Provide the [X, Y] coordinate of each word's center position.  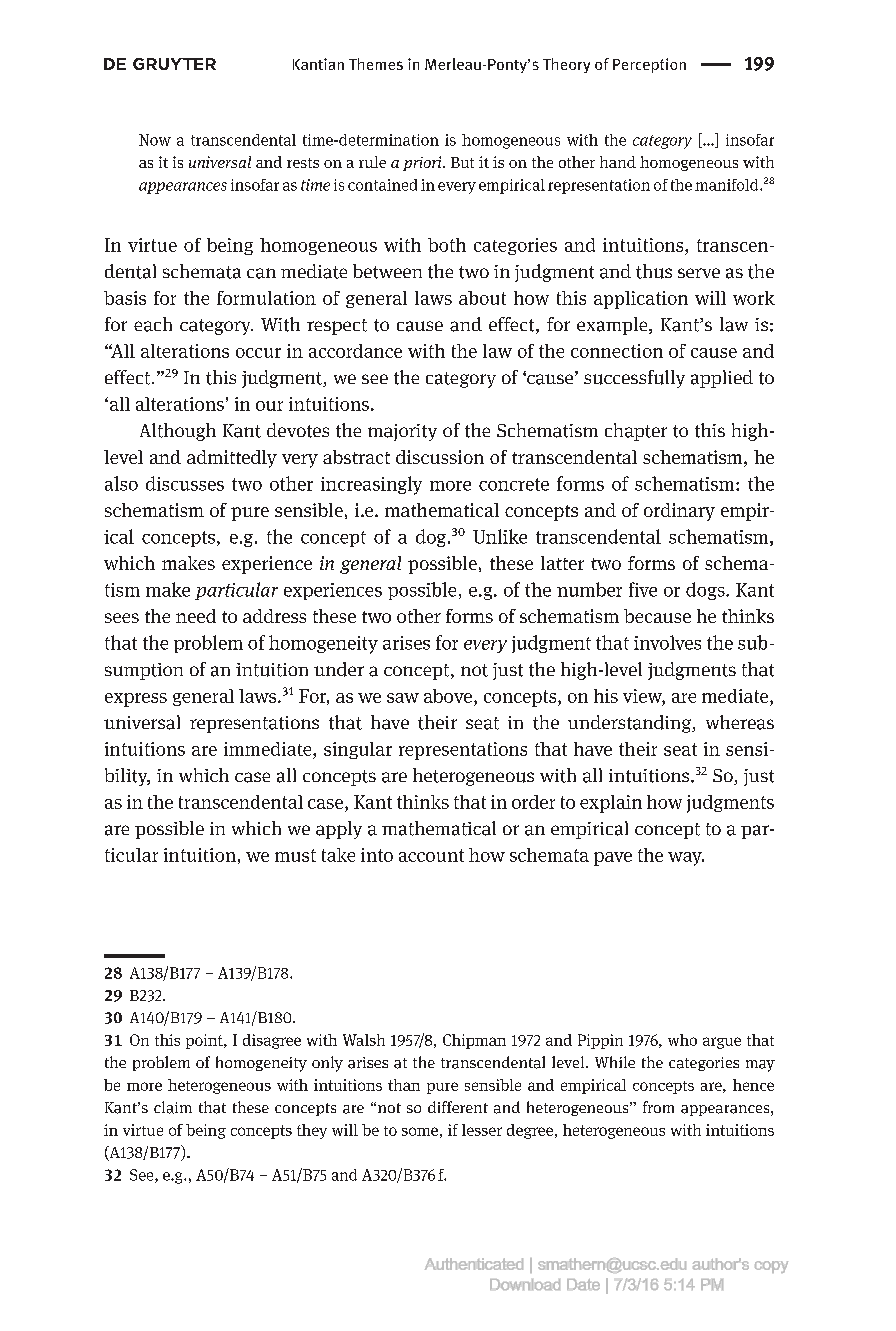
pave [613, 859]
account [431, 855]
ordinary [679, 512]
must [295, 855]
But [462, 162]
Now [155, 140]
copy [771, 1267]
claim [173, 1107]
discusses [185, 483]
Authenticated [474, 1264]
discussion [440, 457]
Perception [649, 65]
